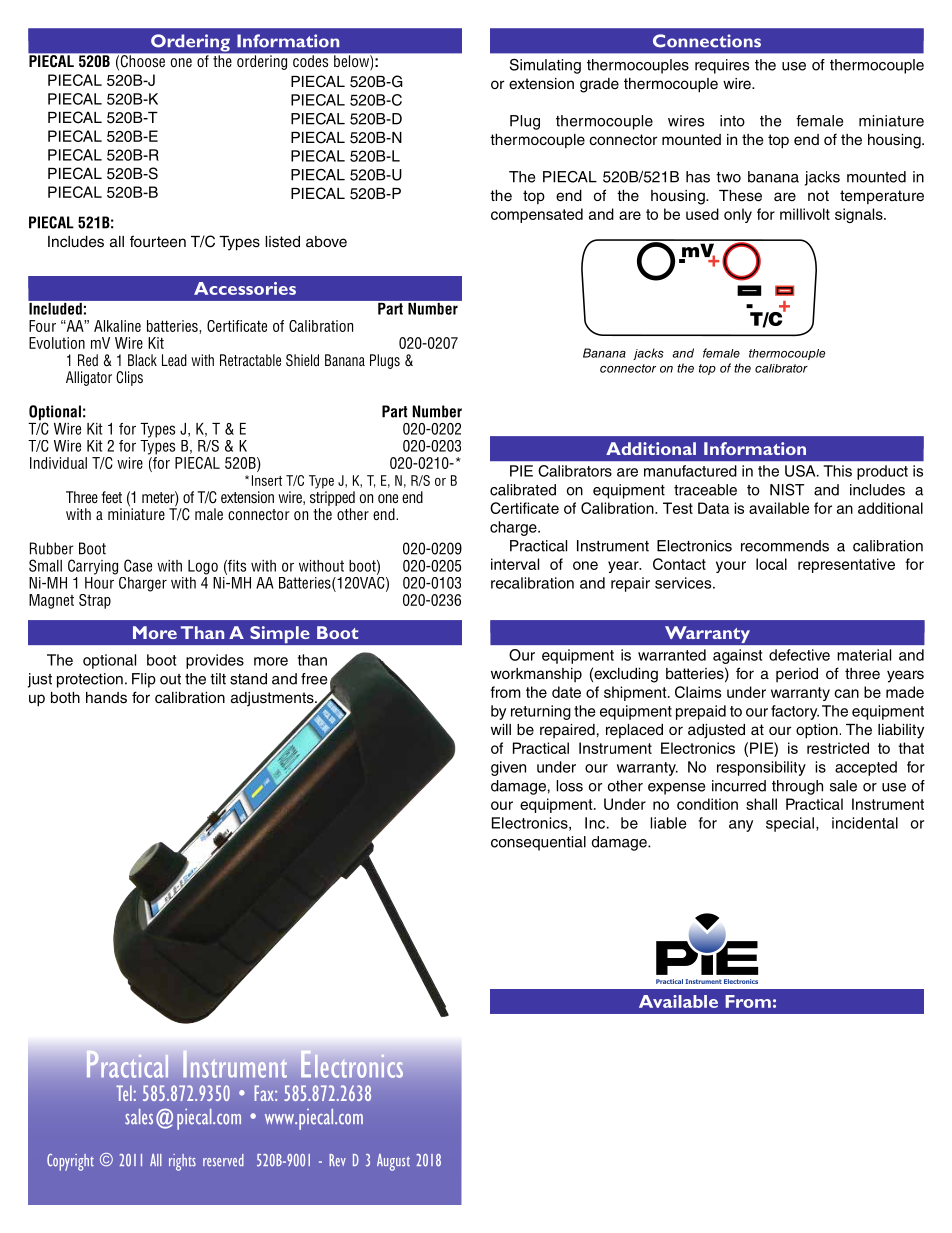 The width and height of the document is (952, 1233). I want to click on Strap, so click(95, 601).
